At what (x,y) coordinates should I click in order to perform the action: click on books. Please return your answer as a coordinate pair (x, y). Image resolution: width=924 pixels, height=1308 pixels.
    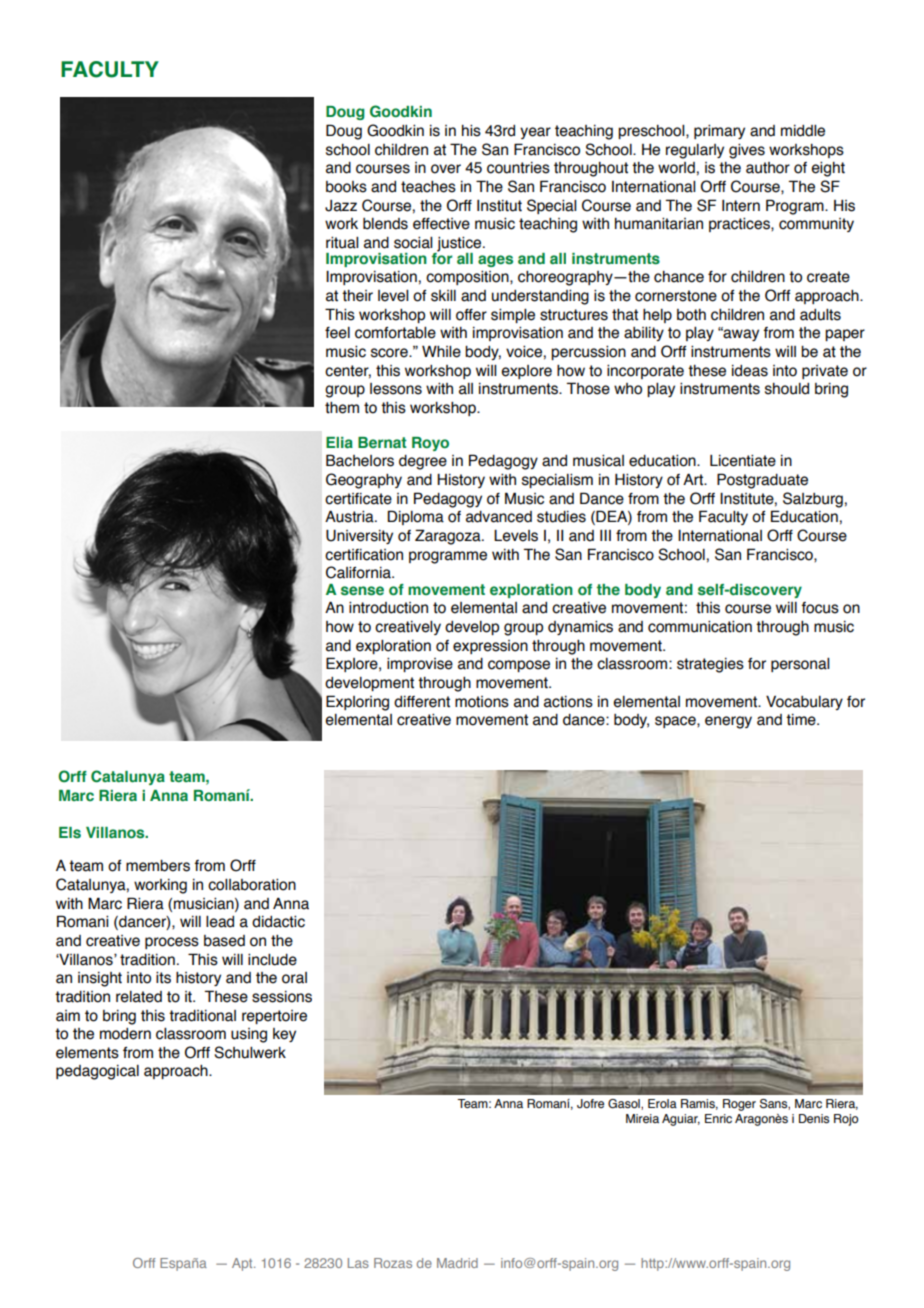
    Looking at the image, I should click on (346, 187).
